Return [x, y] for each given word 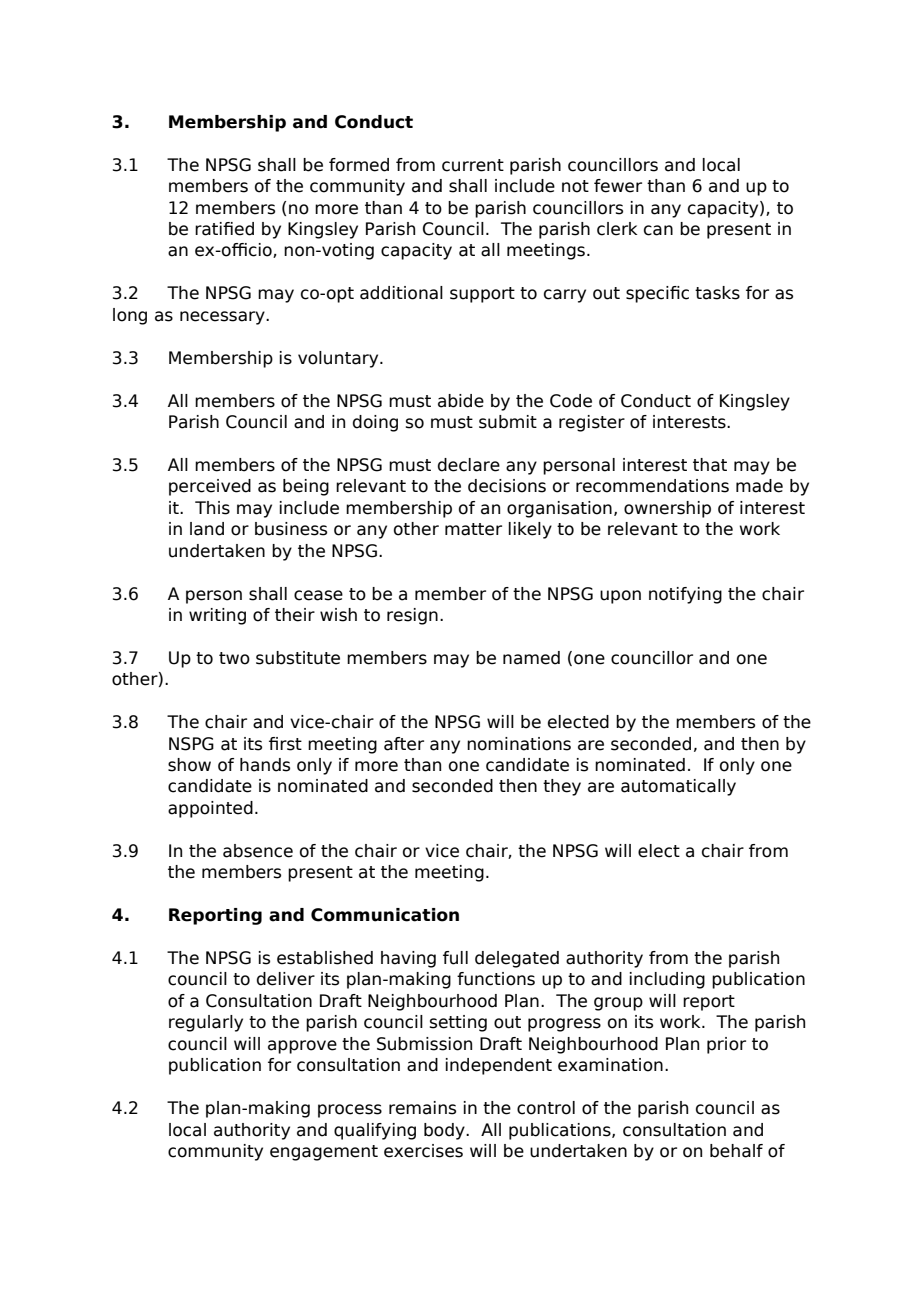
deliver [286, 979]
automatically [678, 787]
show [189, 765]
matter [473, 529]
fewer [618, 186]
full [455, 958]
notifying [685, 595]
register [592, 423]
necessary [223, 318]
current [473, 165]
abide [461, 401]
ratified [224, 229]
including [667, 980]
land [207, 529]
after [404, 744]
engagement [324, 1153]
